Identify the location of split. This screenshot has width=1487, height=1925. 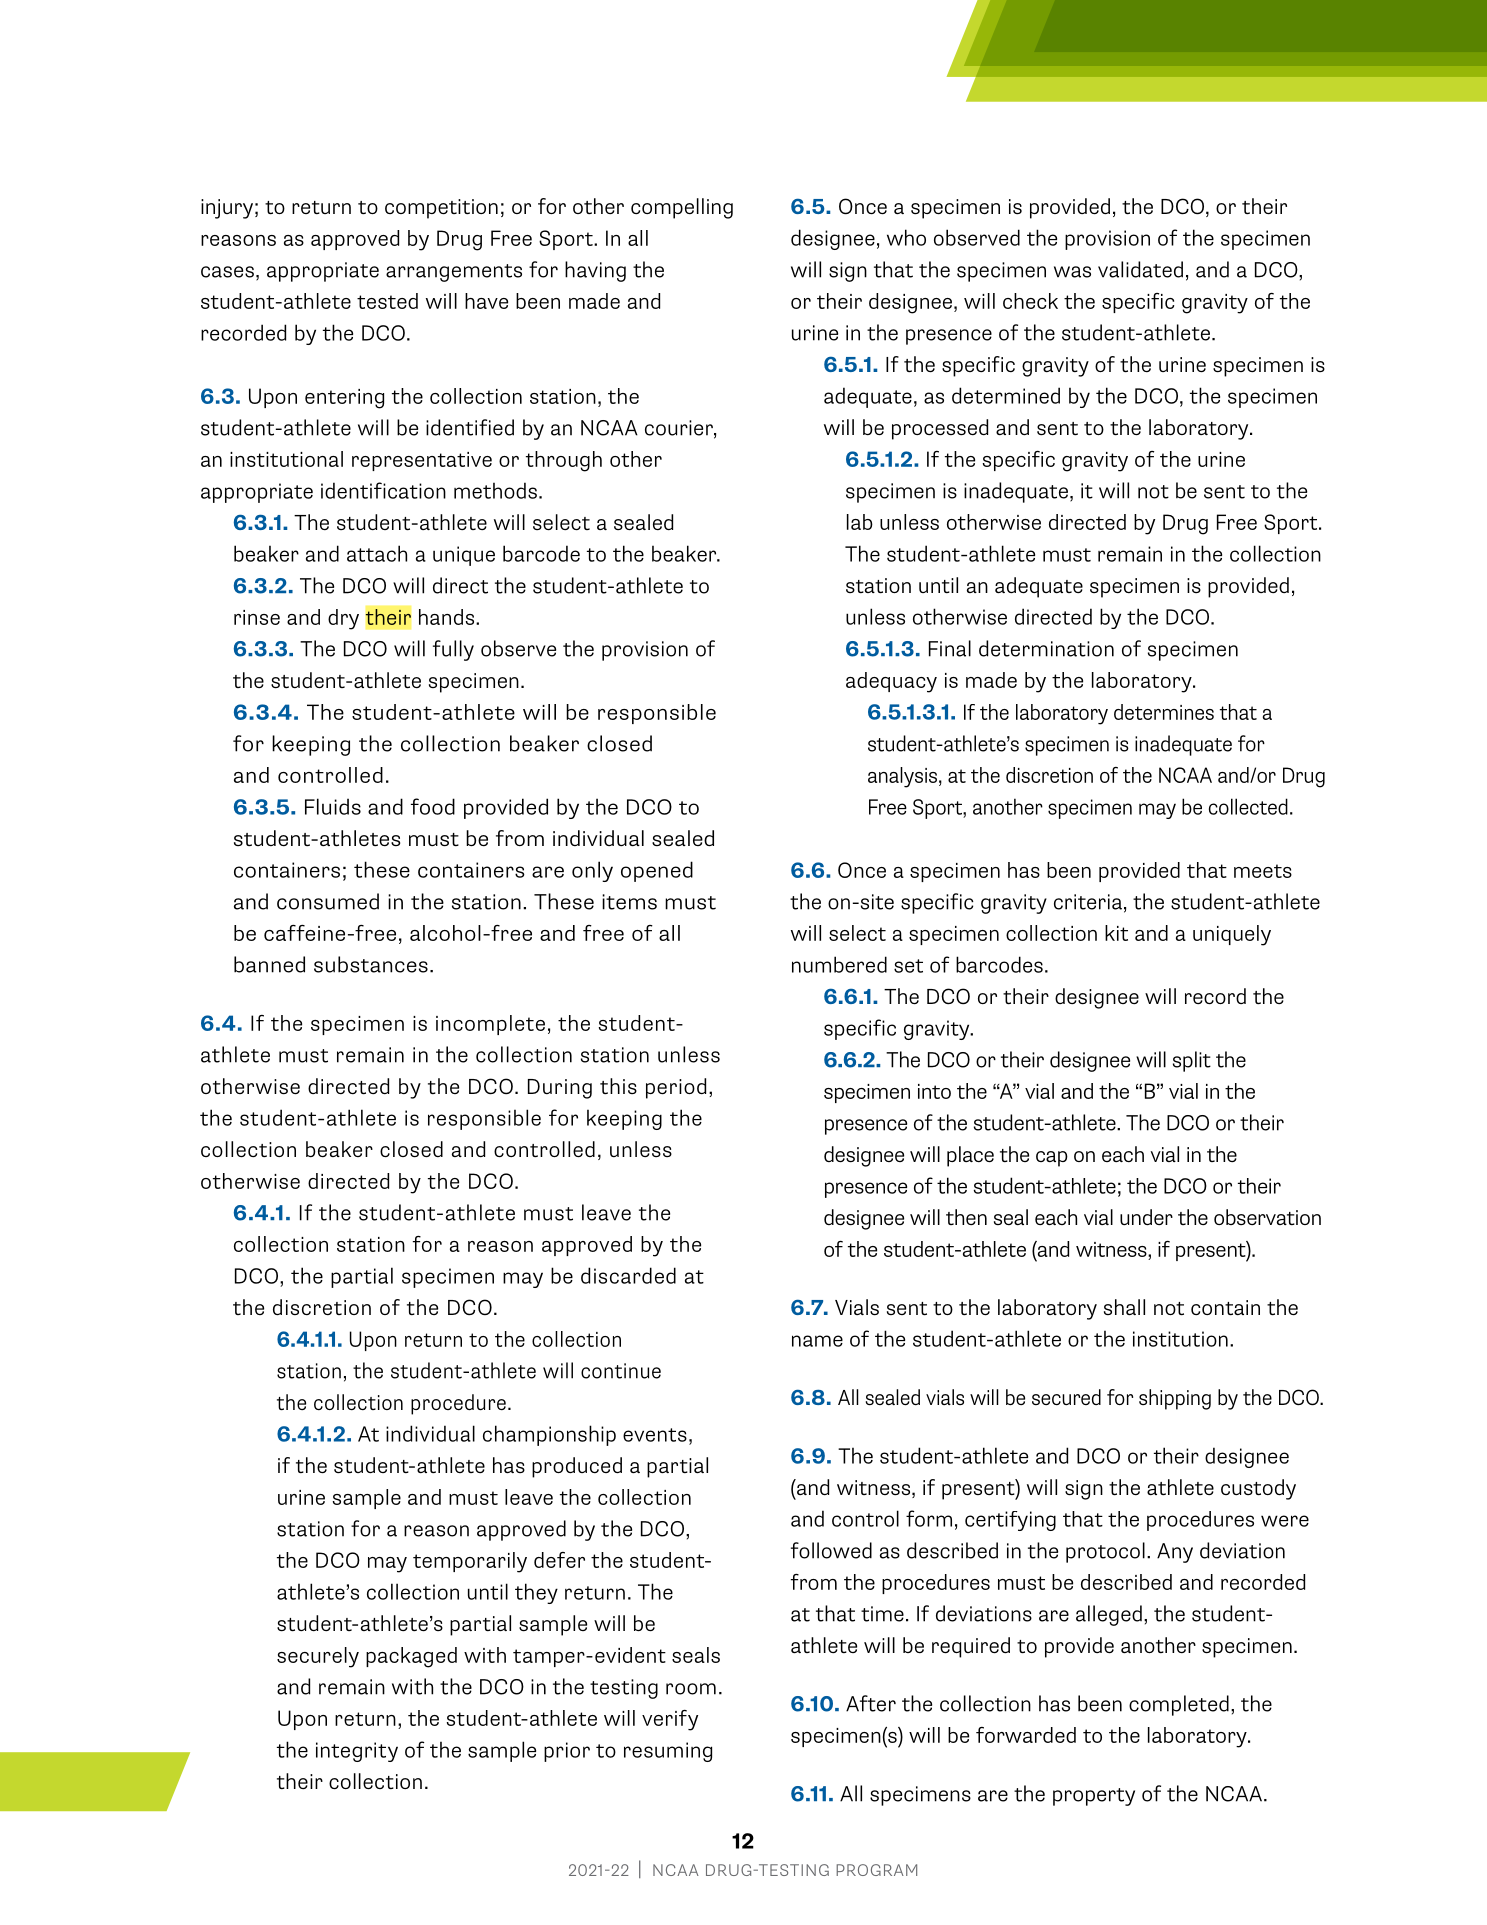
(1192, 1061).
